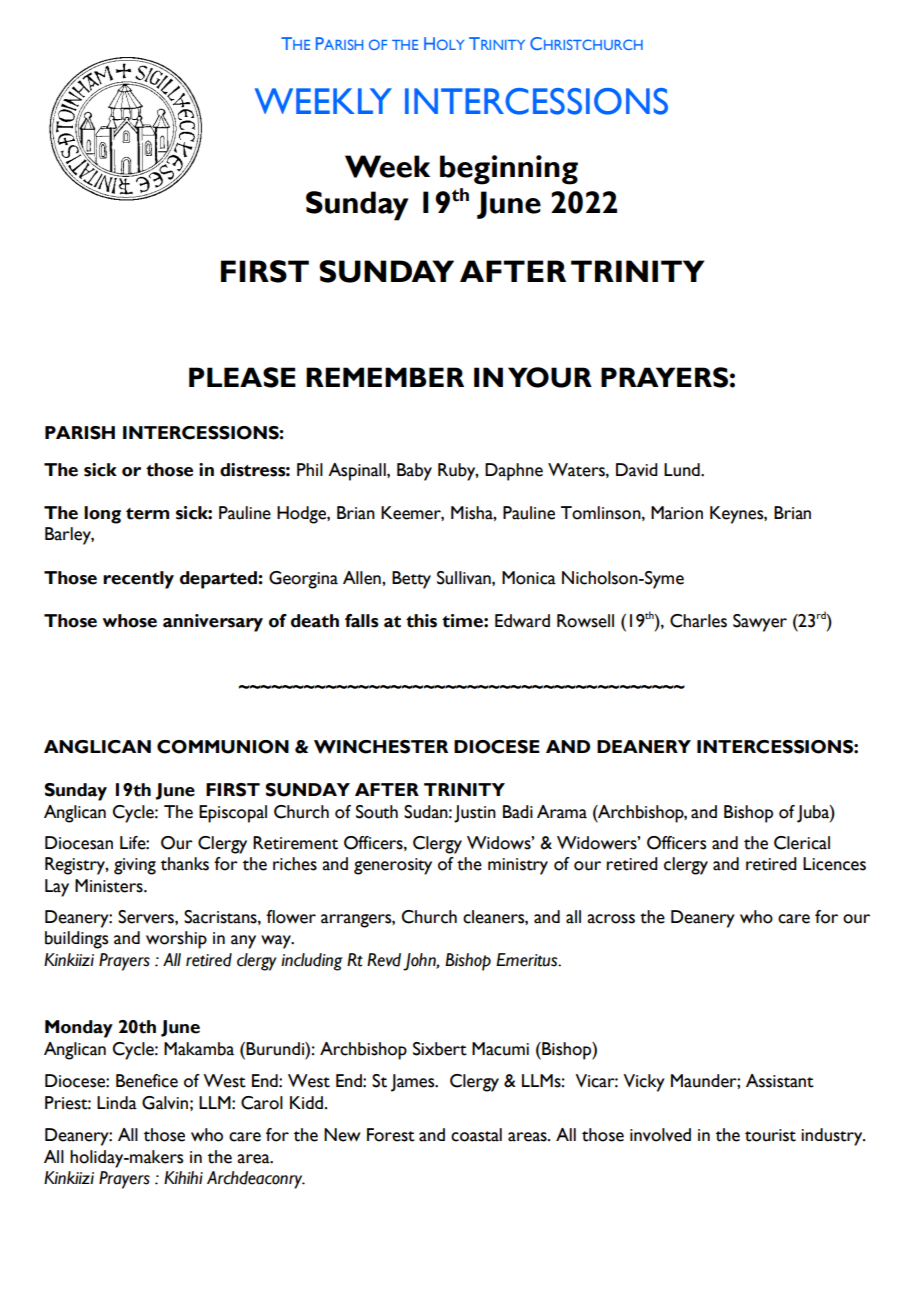 This image has width=924, height=1308. Describe the element at coordinates (117, 1103) in the image. I see `Linda` at that location.
